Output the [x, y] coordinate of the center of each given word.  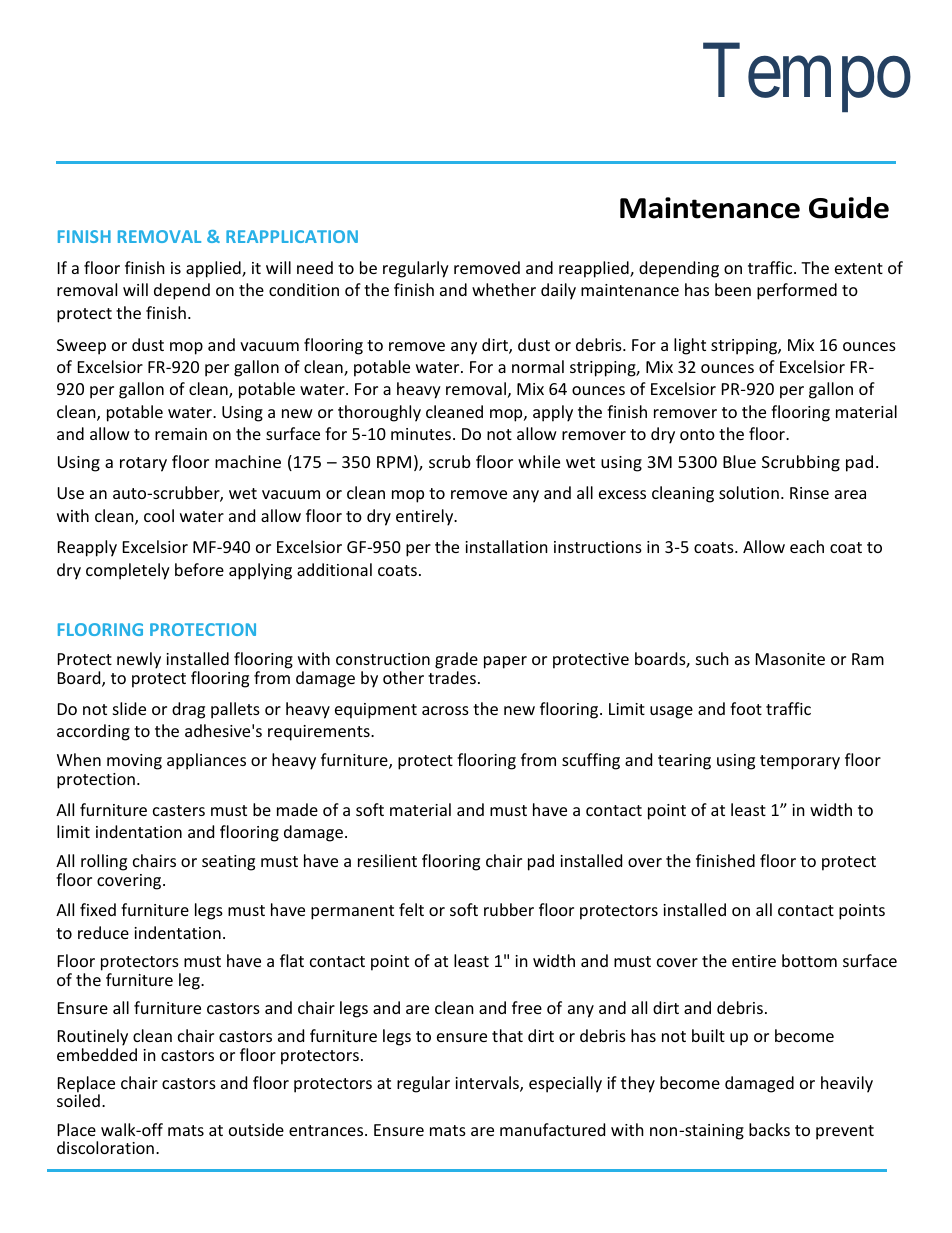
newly [139, 660]
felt [411, 909]
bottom [809, 960]
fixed [98, 909]
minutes [421, 434]
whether [504, 289]
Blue [739, 461]
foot [746, 708]
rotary [143, 464]
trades [452, 677]
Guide [849, 208]
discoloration [105, 1147]
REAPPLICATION [292, 236]
